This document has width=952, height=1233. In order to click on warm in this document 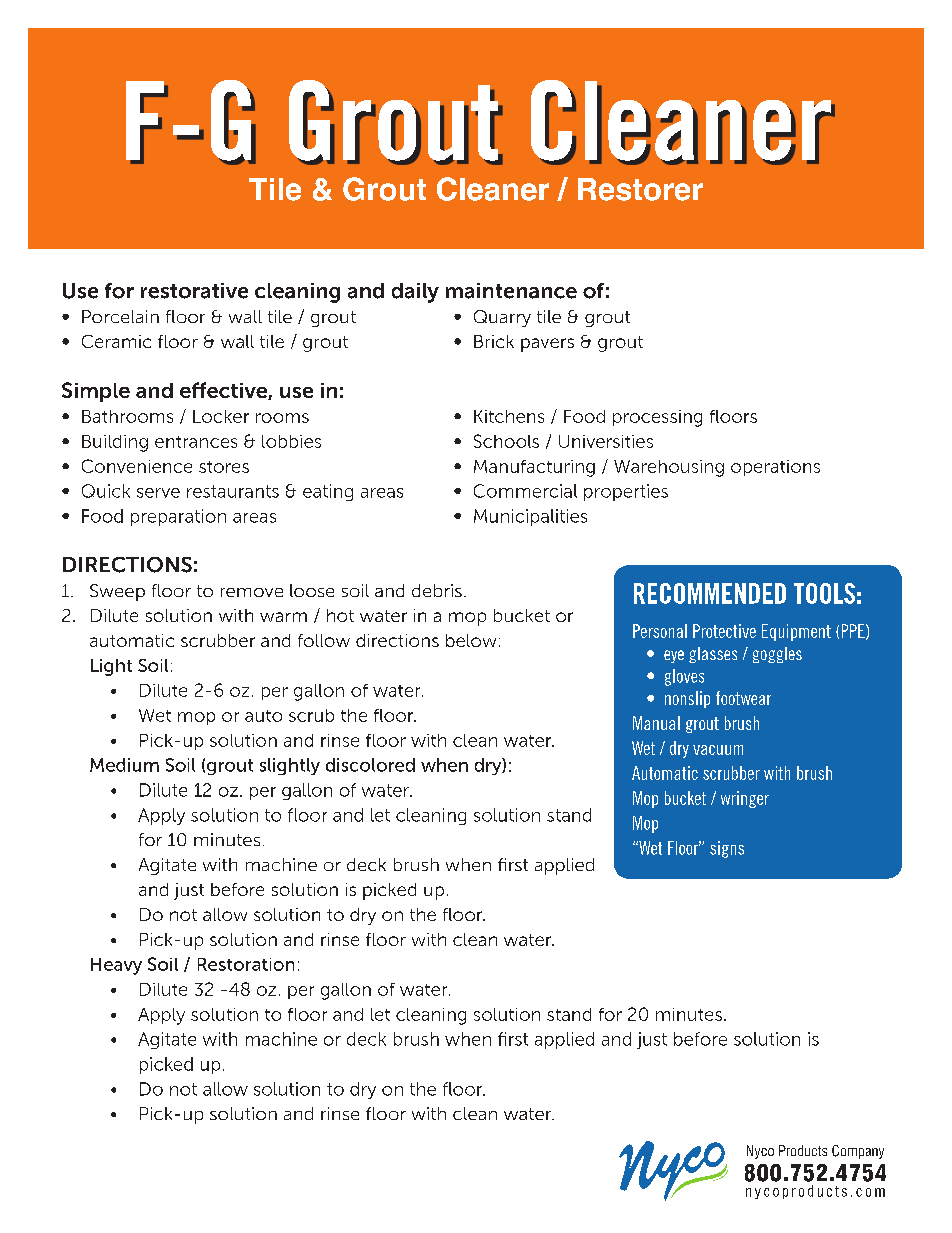, I will do `click(283, 617)`.
